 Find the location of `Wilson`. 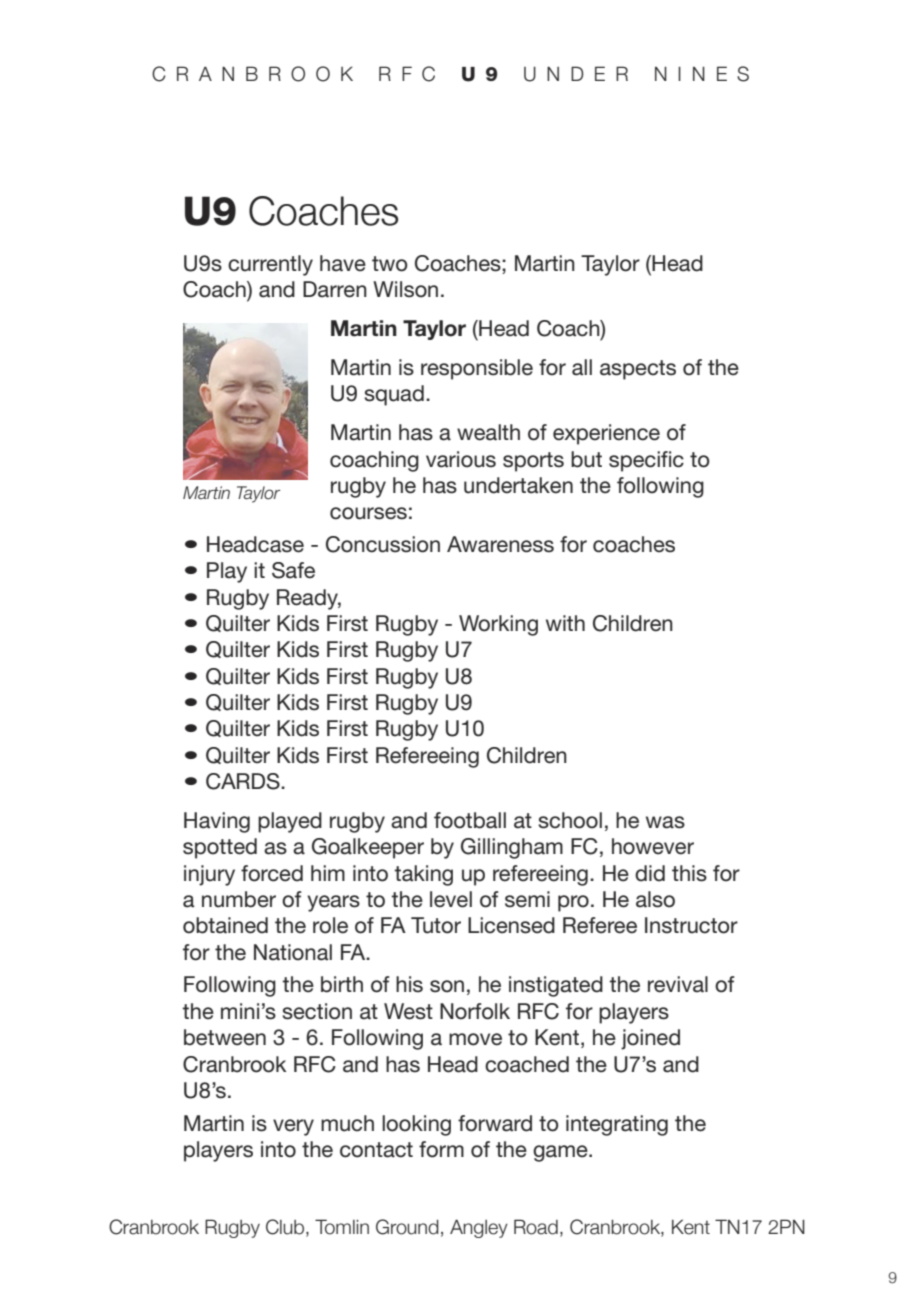

Wilson is located at coordinates (405, 289).
